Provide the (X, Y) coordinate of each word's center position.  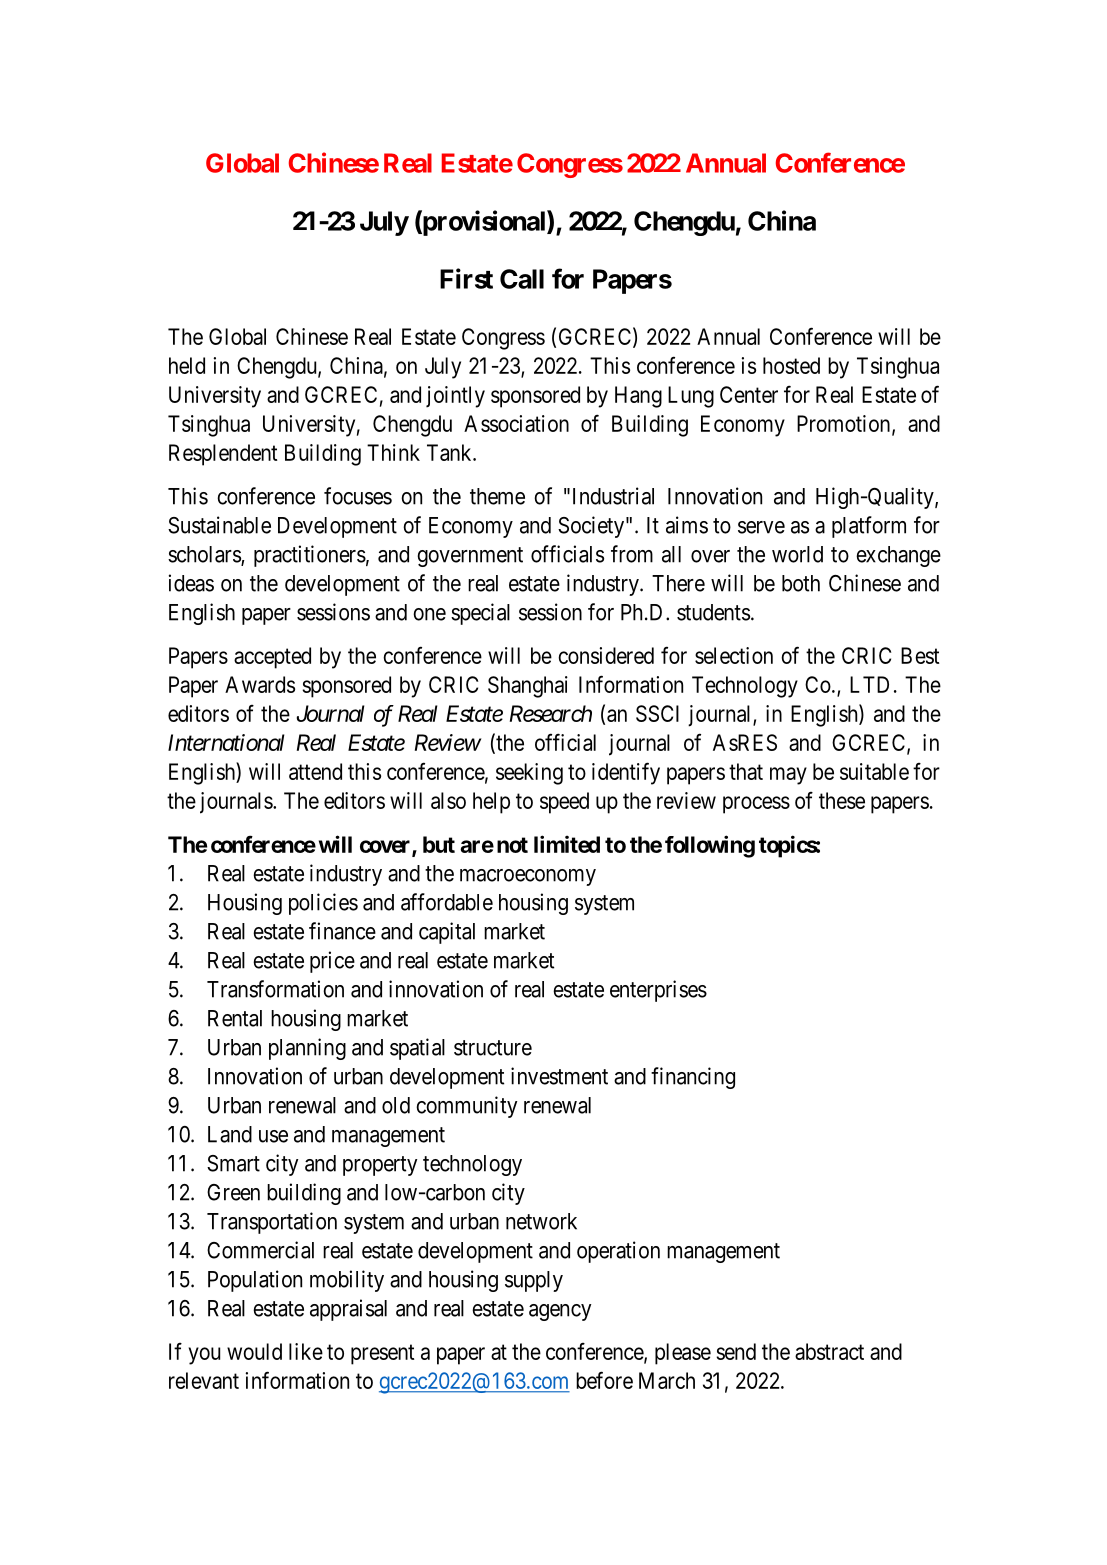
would (254, 1351)
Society (591, 527)
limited (567, 844)
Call (522, 279)
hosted (791, 365)
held (187, 365)
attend (315, 771)
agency (560, 1312)
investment (559, 1076)
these (842, 800)
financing (693, 1078)
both (801, 583)
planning (307, 1049)
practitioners (310, 556)
